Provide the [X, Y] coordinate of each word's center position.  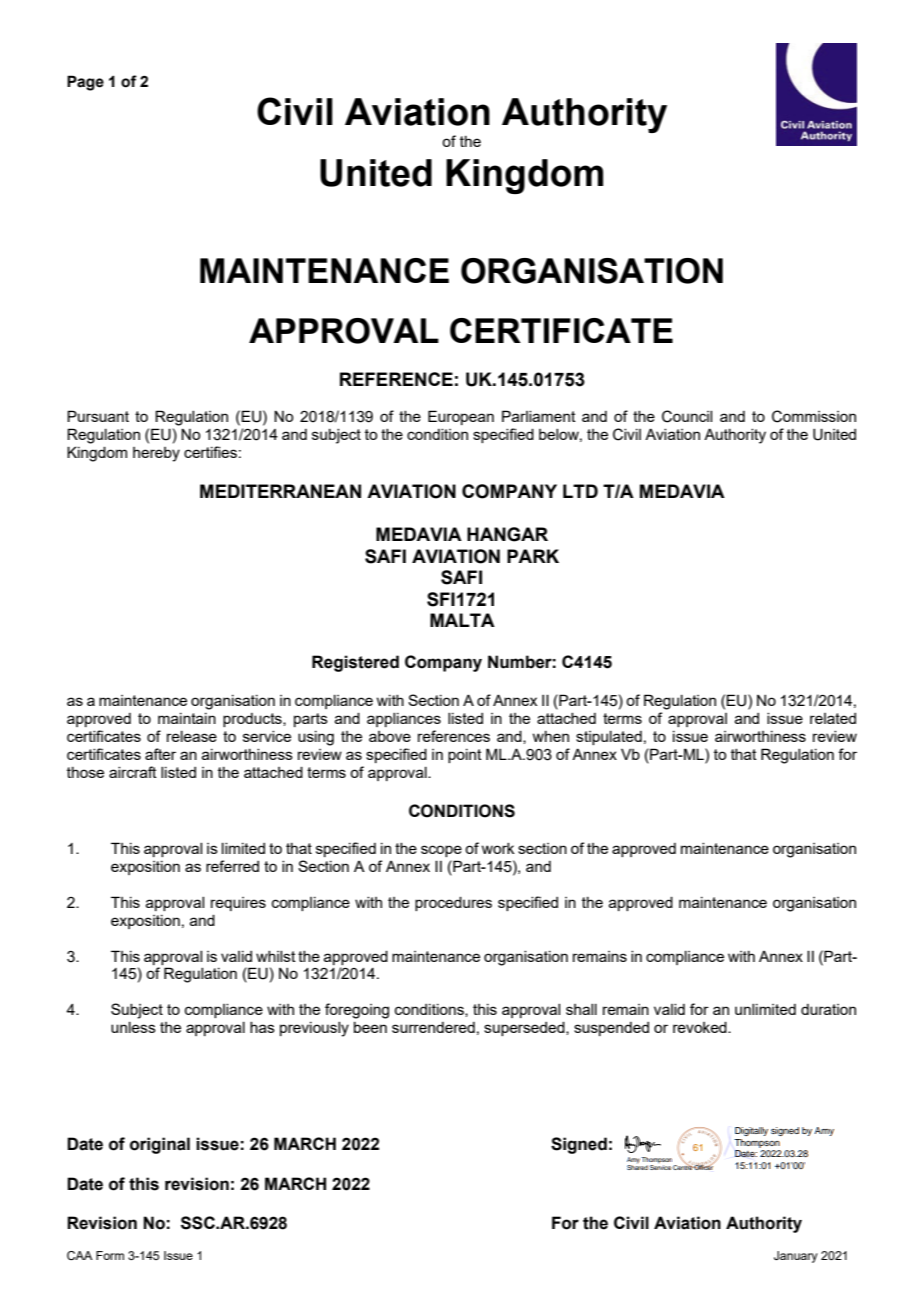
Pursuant [98, 416]
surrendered [433, 1027]
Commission [814, 416]
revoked [701, 1027]
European [461, 417]
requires [238, 904]
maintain [187, 718]
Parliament [539, 416]
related [833, 718]
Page [85, 83]
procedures [453, 904]
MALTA [462, 620]
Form [110, 1255]
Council [687, 416]
